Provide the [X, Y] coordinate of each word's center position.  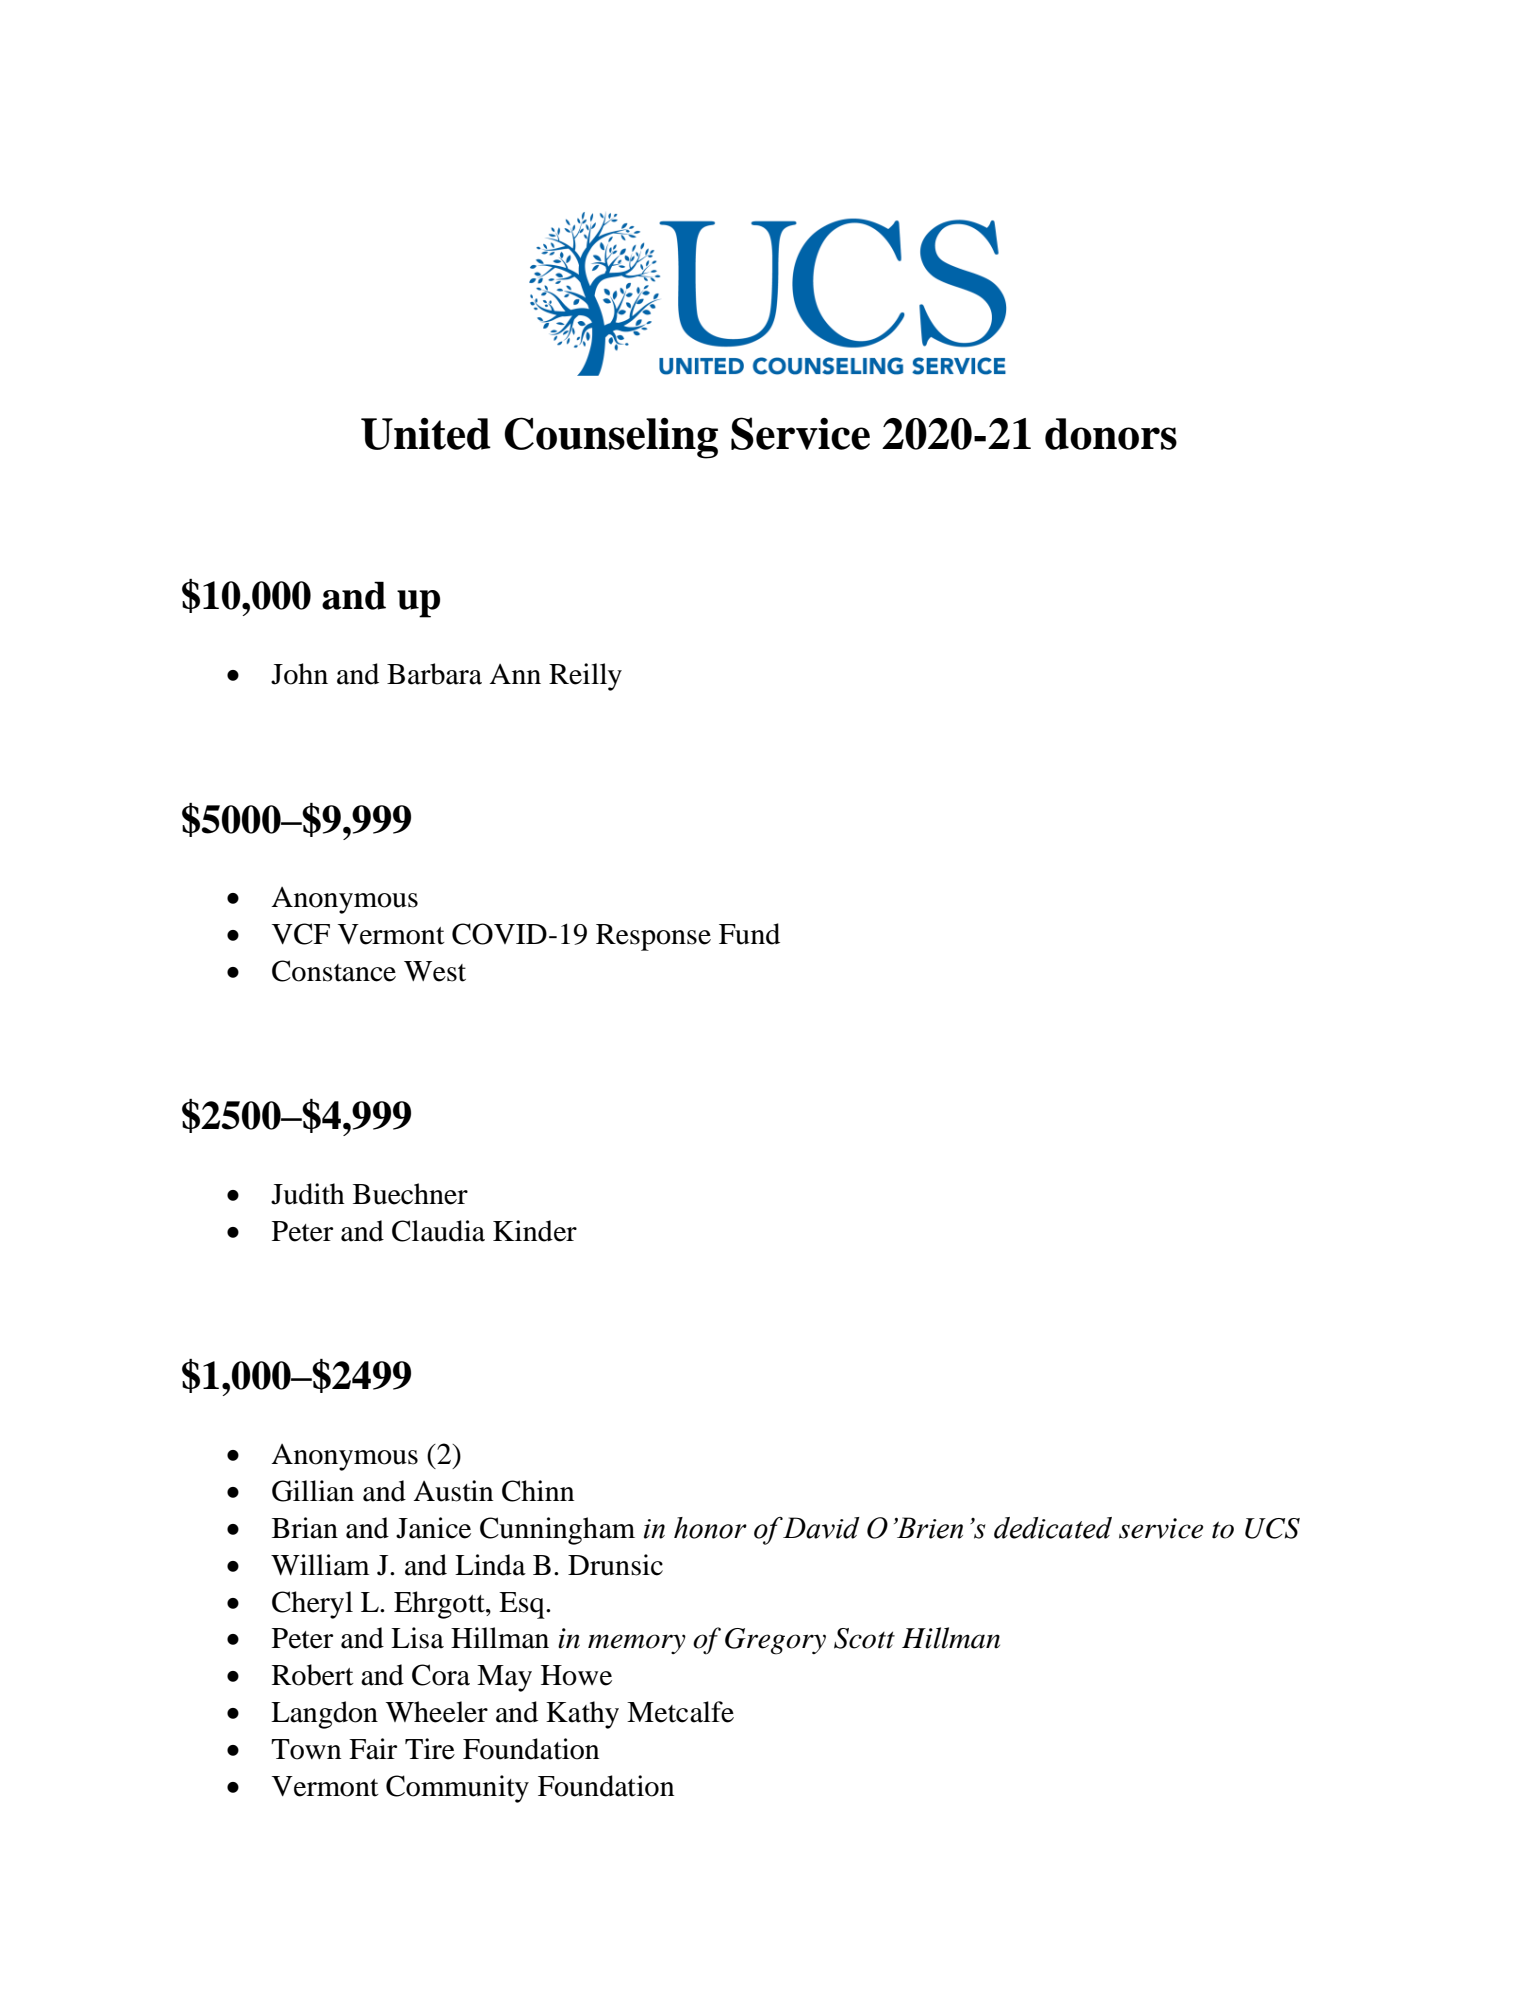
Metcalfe [680, 1712]
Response [653, 937]
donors [1111, 434]
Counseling [611, 438]
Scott [864, 1638]
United [426, 433]
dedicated [1053, 1528]
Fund [749, 934]
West [435, 971]
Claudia [438, 1231]
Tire [430, 1749]
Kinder [535, 1231]
